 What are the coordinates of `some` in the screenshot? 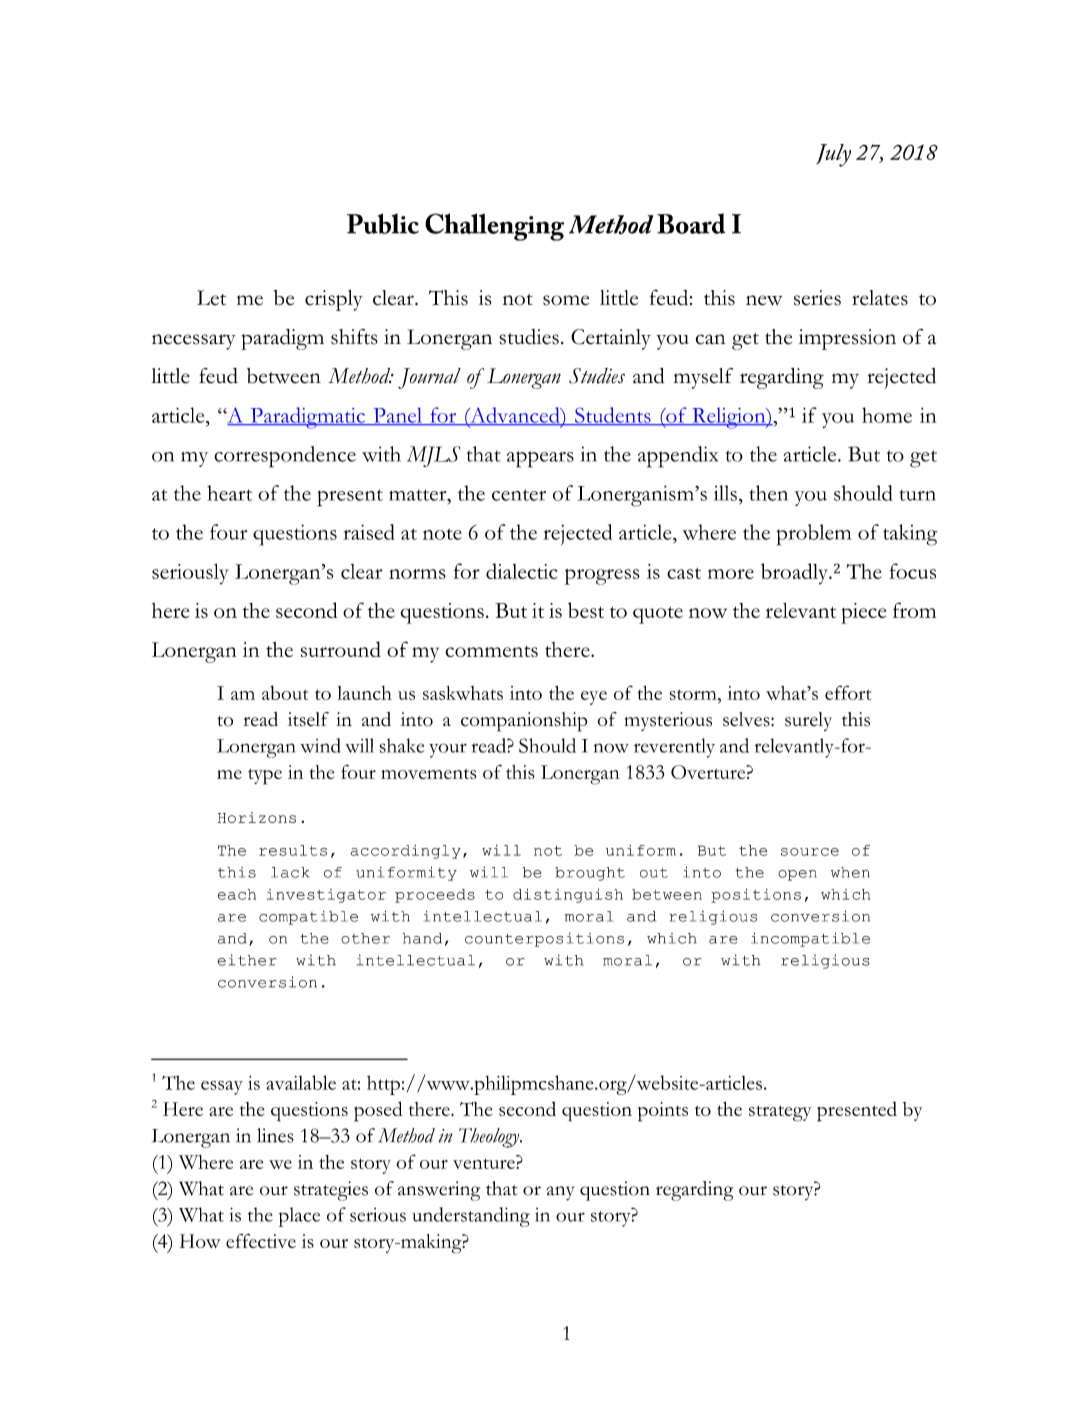 It's located at (566, 300).
